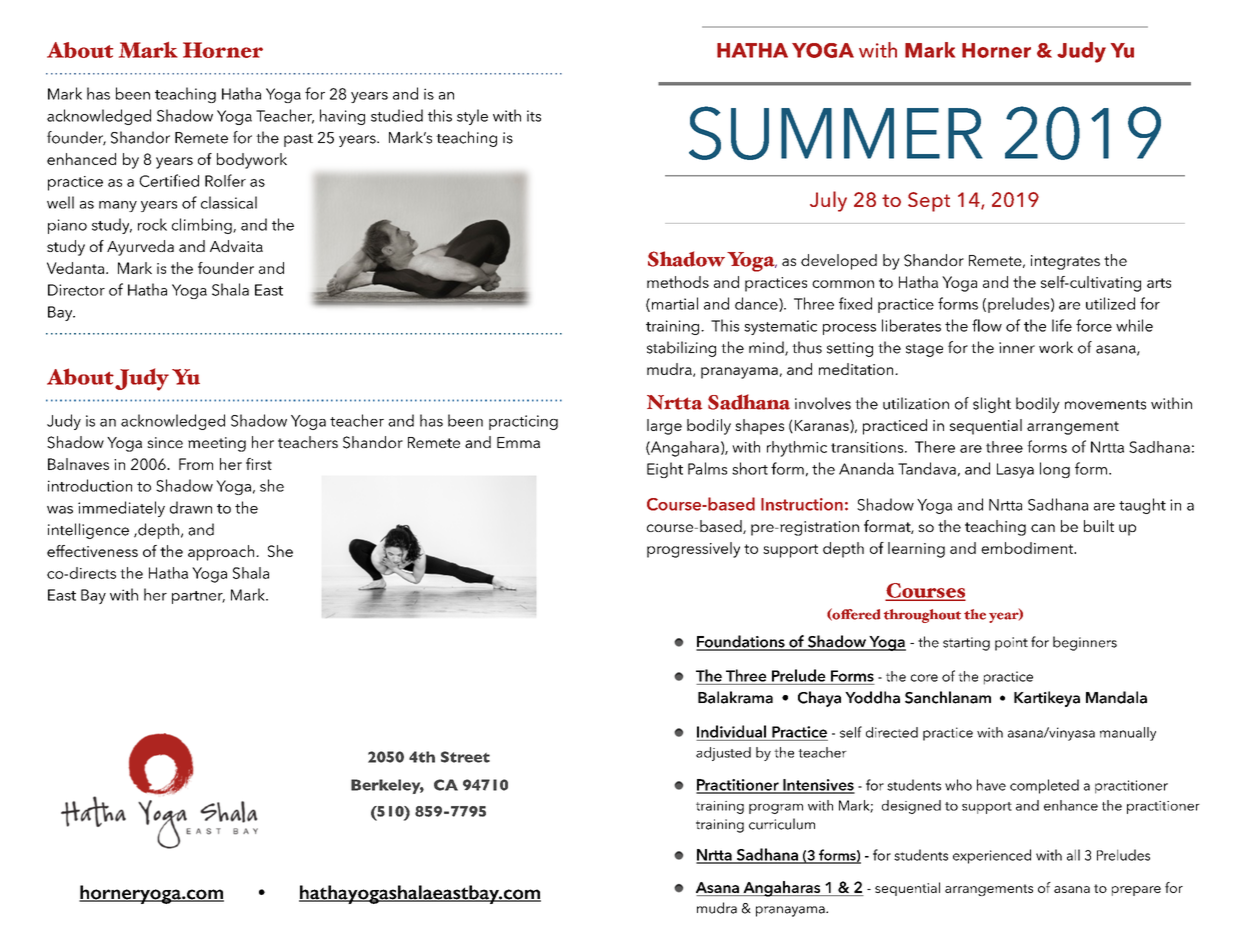 The image size is (1233, 952). Describe the element at coordinates (665, 470) in the screenshot. I see `Eight` at that location.
